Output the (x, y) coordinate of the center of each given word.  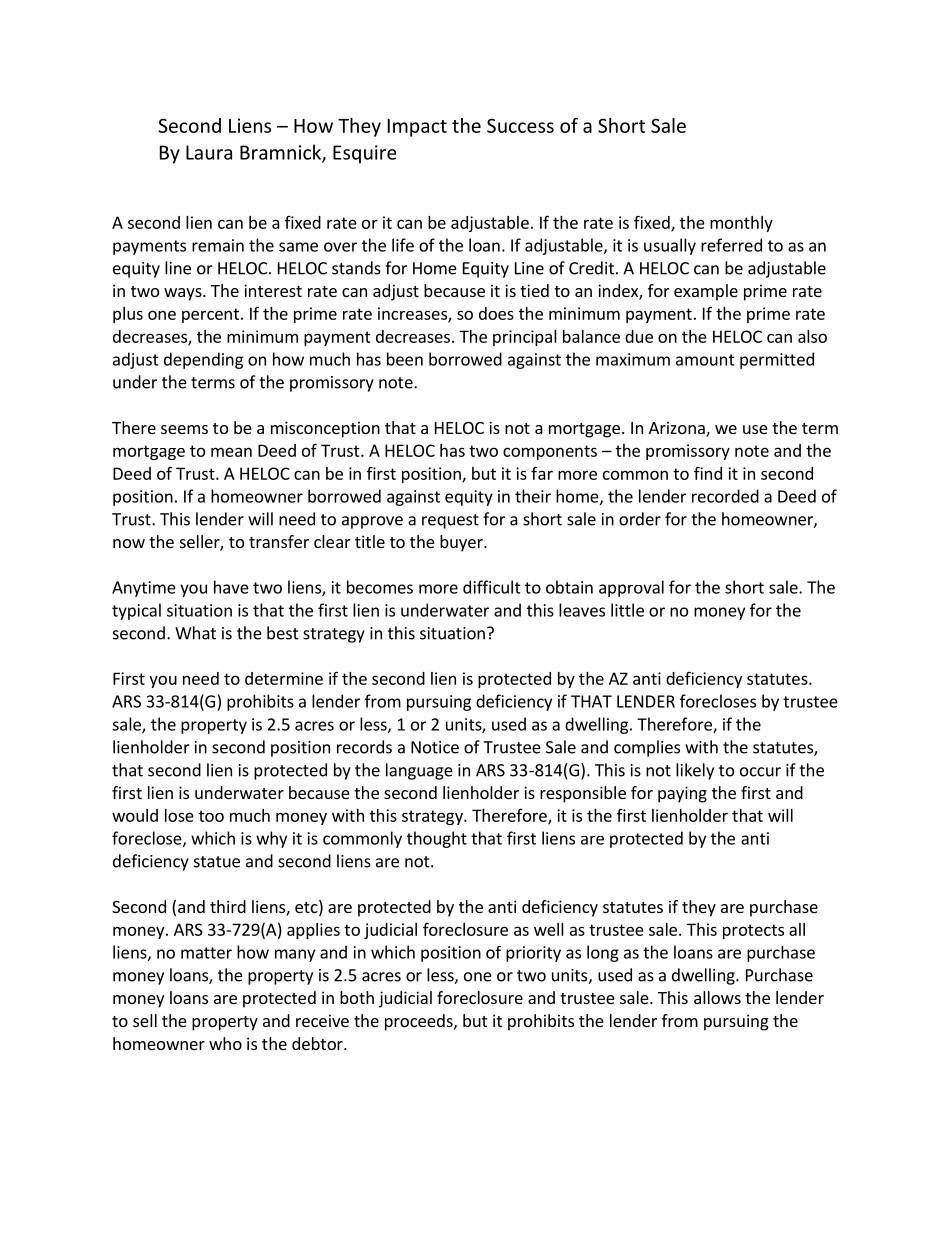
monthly (741, 224)
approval (631, 588)
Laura (209, 152)
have (231, 587)
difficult (492, 587)
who (225, 1043)
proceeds (420, 1022)
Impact (417, 128)
